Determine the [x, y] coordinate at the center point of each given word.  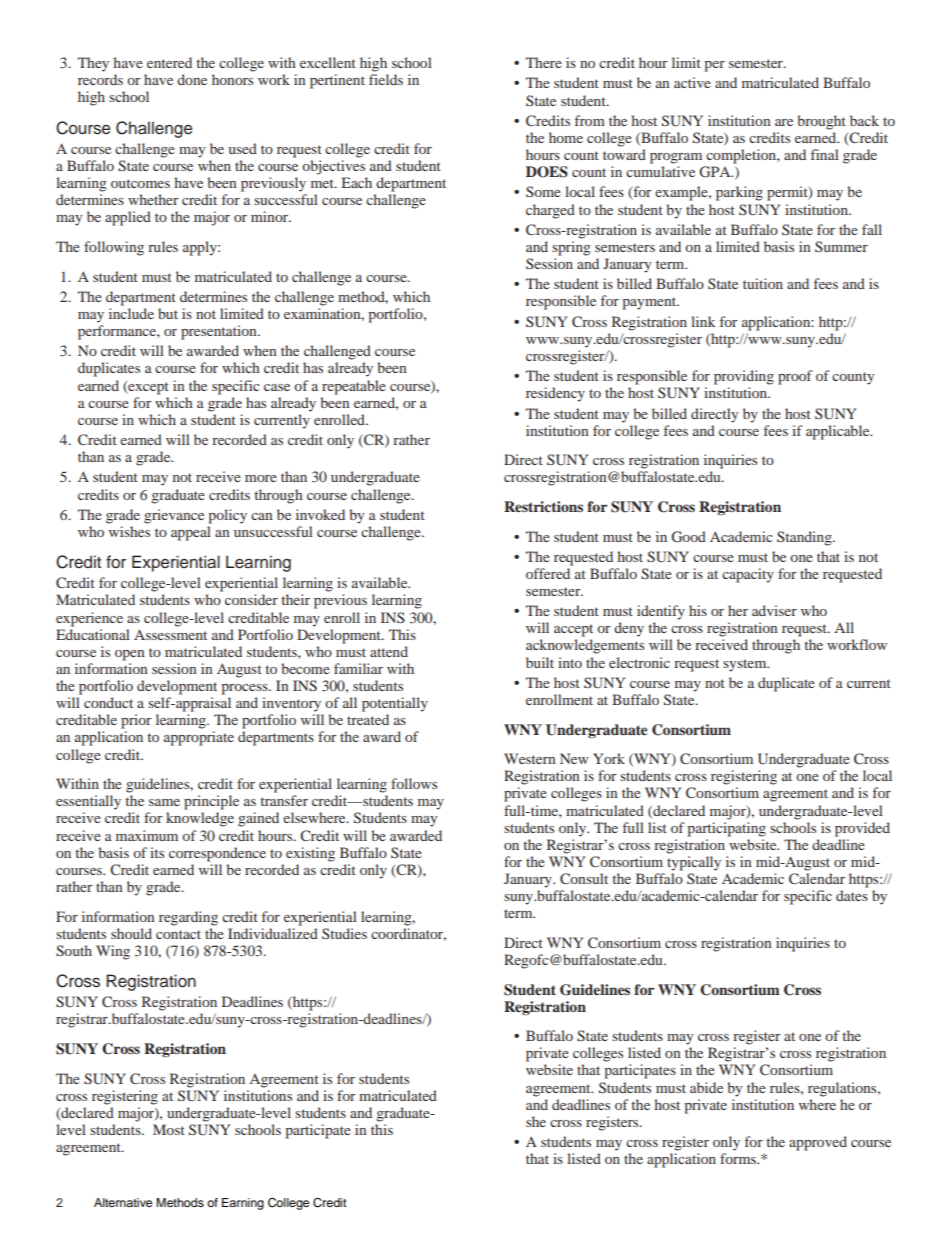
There [544, 62]
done [192, 79]
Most [169, 1129]
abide [706, 1087]
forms [739, 1158]
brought [821, 122]
